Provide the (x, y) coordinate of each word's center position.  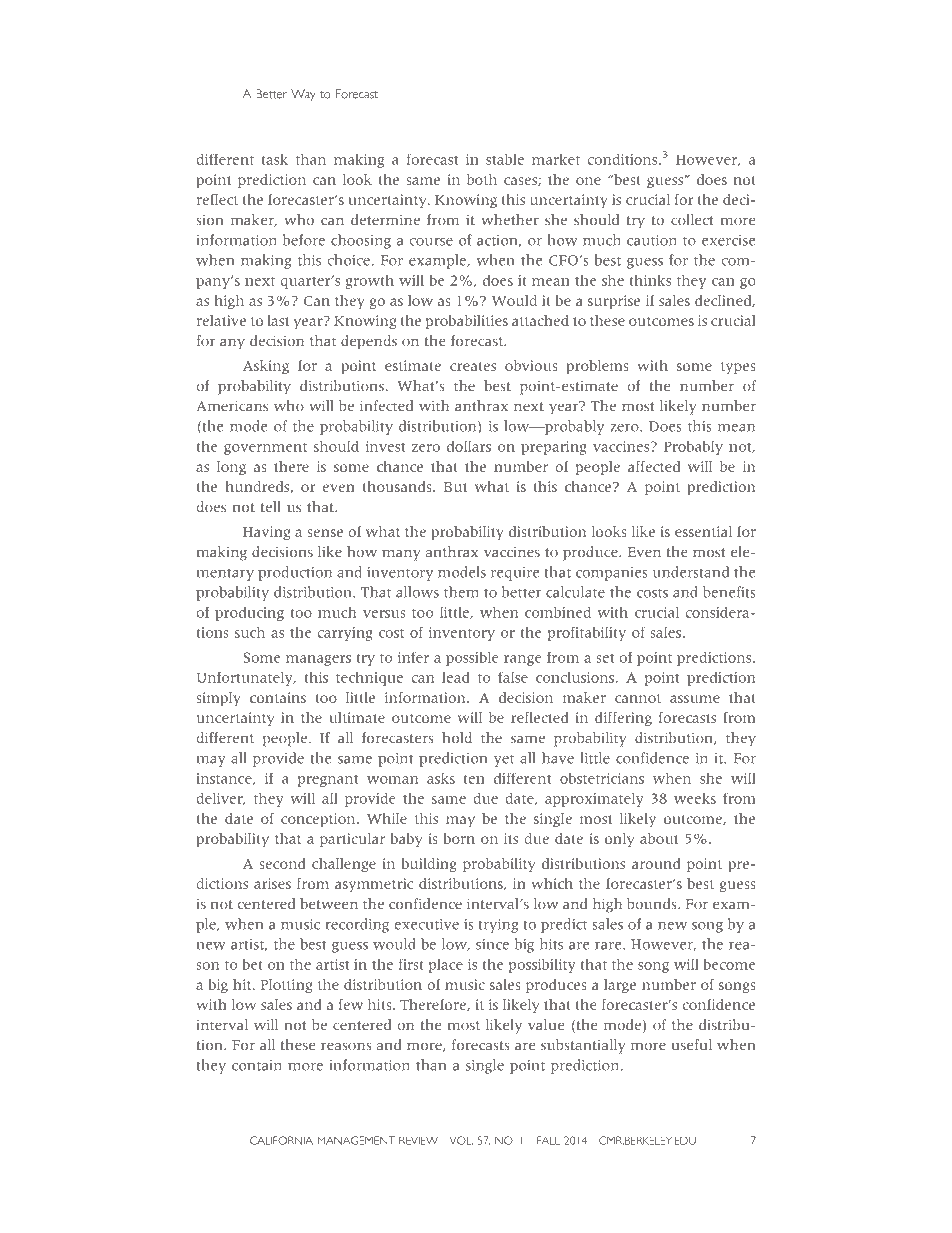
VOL (461, 1140)
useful (691, 1045)
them (461, 592)
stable (505, 159)
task (274, 159)
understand (691, 572)
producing (249, 613)
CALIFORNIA (281, 1140)
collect (692, 220)
